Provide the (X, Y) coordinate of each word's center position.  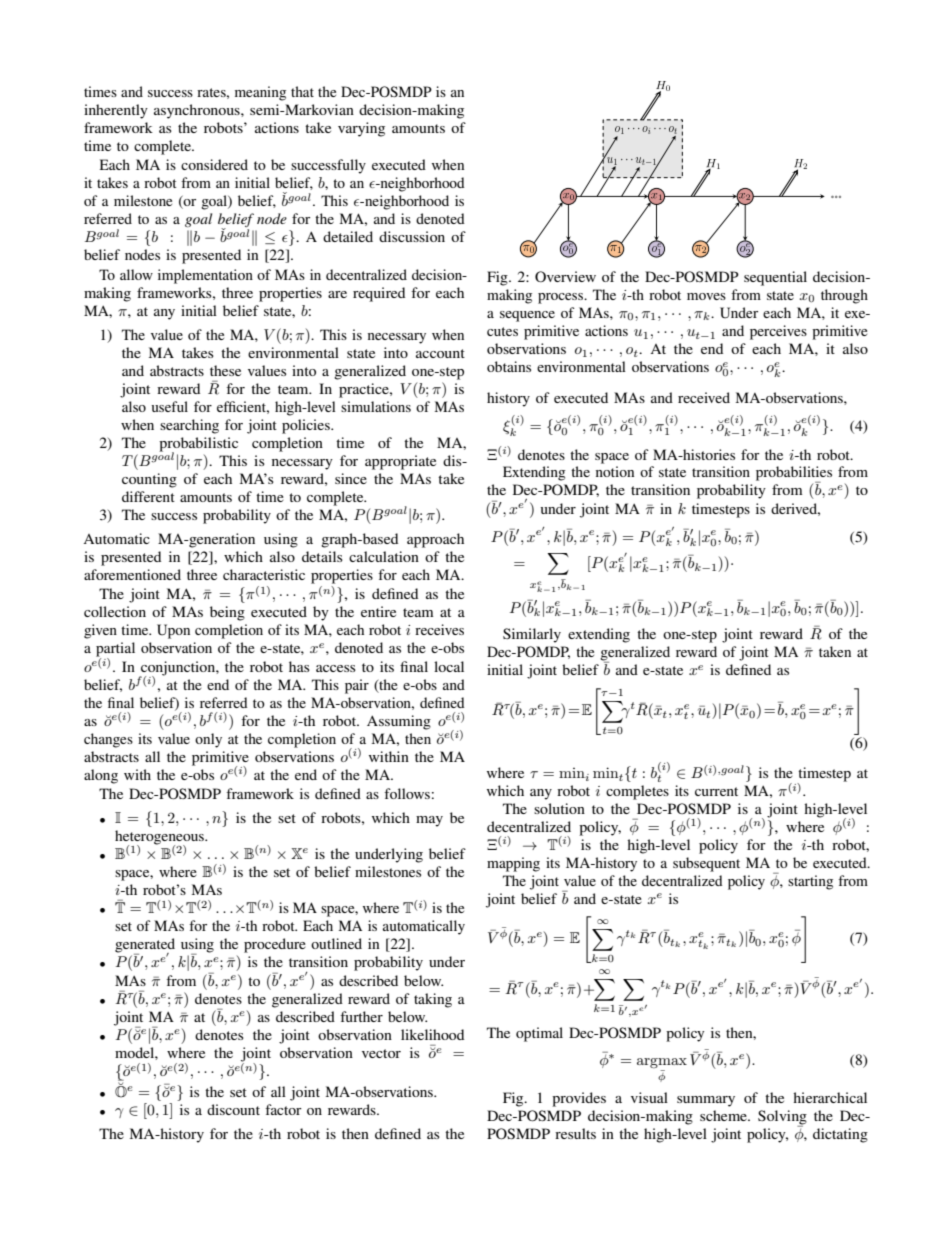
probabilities (794, 474)
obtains (509, 366)
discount (233, 1109)
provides (579, 1099)
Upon (173, 631)
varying (361, 129)
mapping (513, 864)
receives (439, 629)
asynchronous (198, 111)
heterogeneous (160, 838)
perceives (778, 332)
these (225, 370)
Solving (782, 1118)
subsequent (706, 864)
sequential (775, 278)
